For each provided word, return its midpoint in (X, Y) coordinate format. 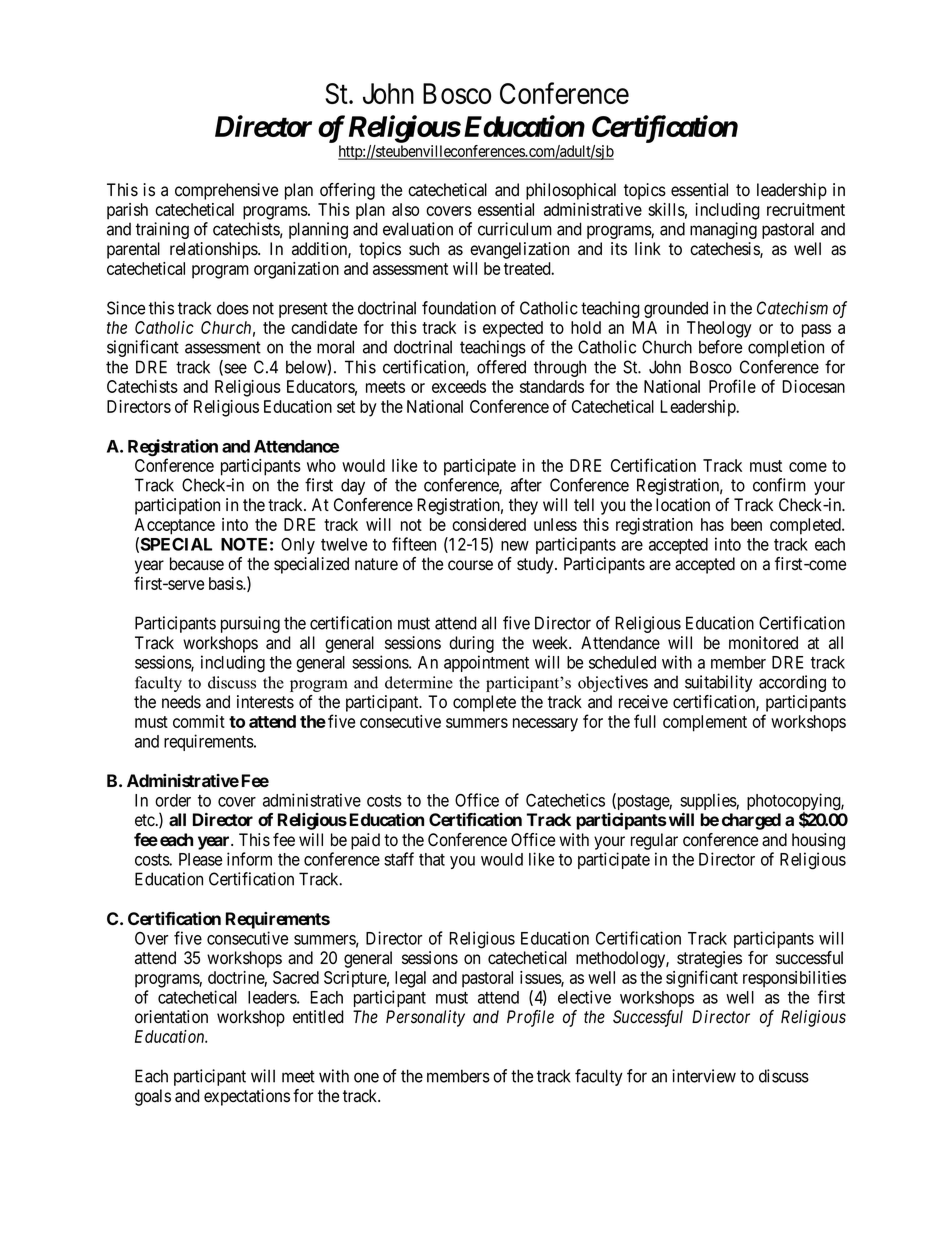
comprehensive (226, 191)
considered (489, 524)
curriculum (515, 229)
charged (751, 821)
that (432, 859)
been (746, 524)
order (173, 800)
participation (177, 506)
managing (723, 230)
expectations (247, 1097)
